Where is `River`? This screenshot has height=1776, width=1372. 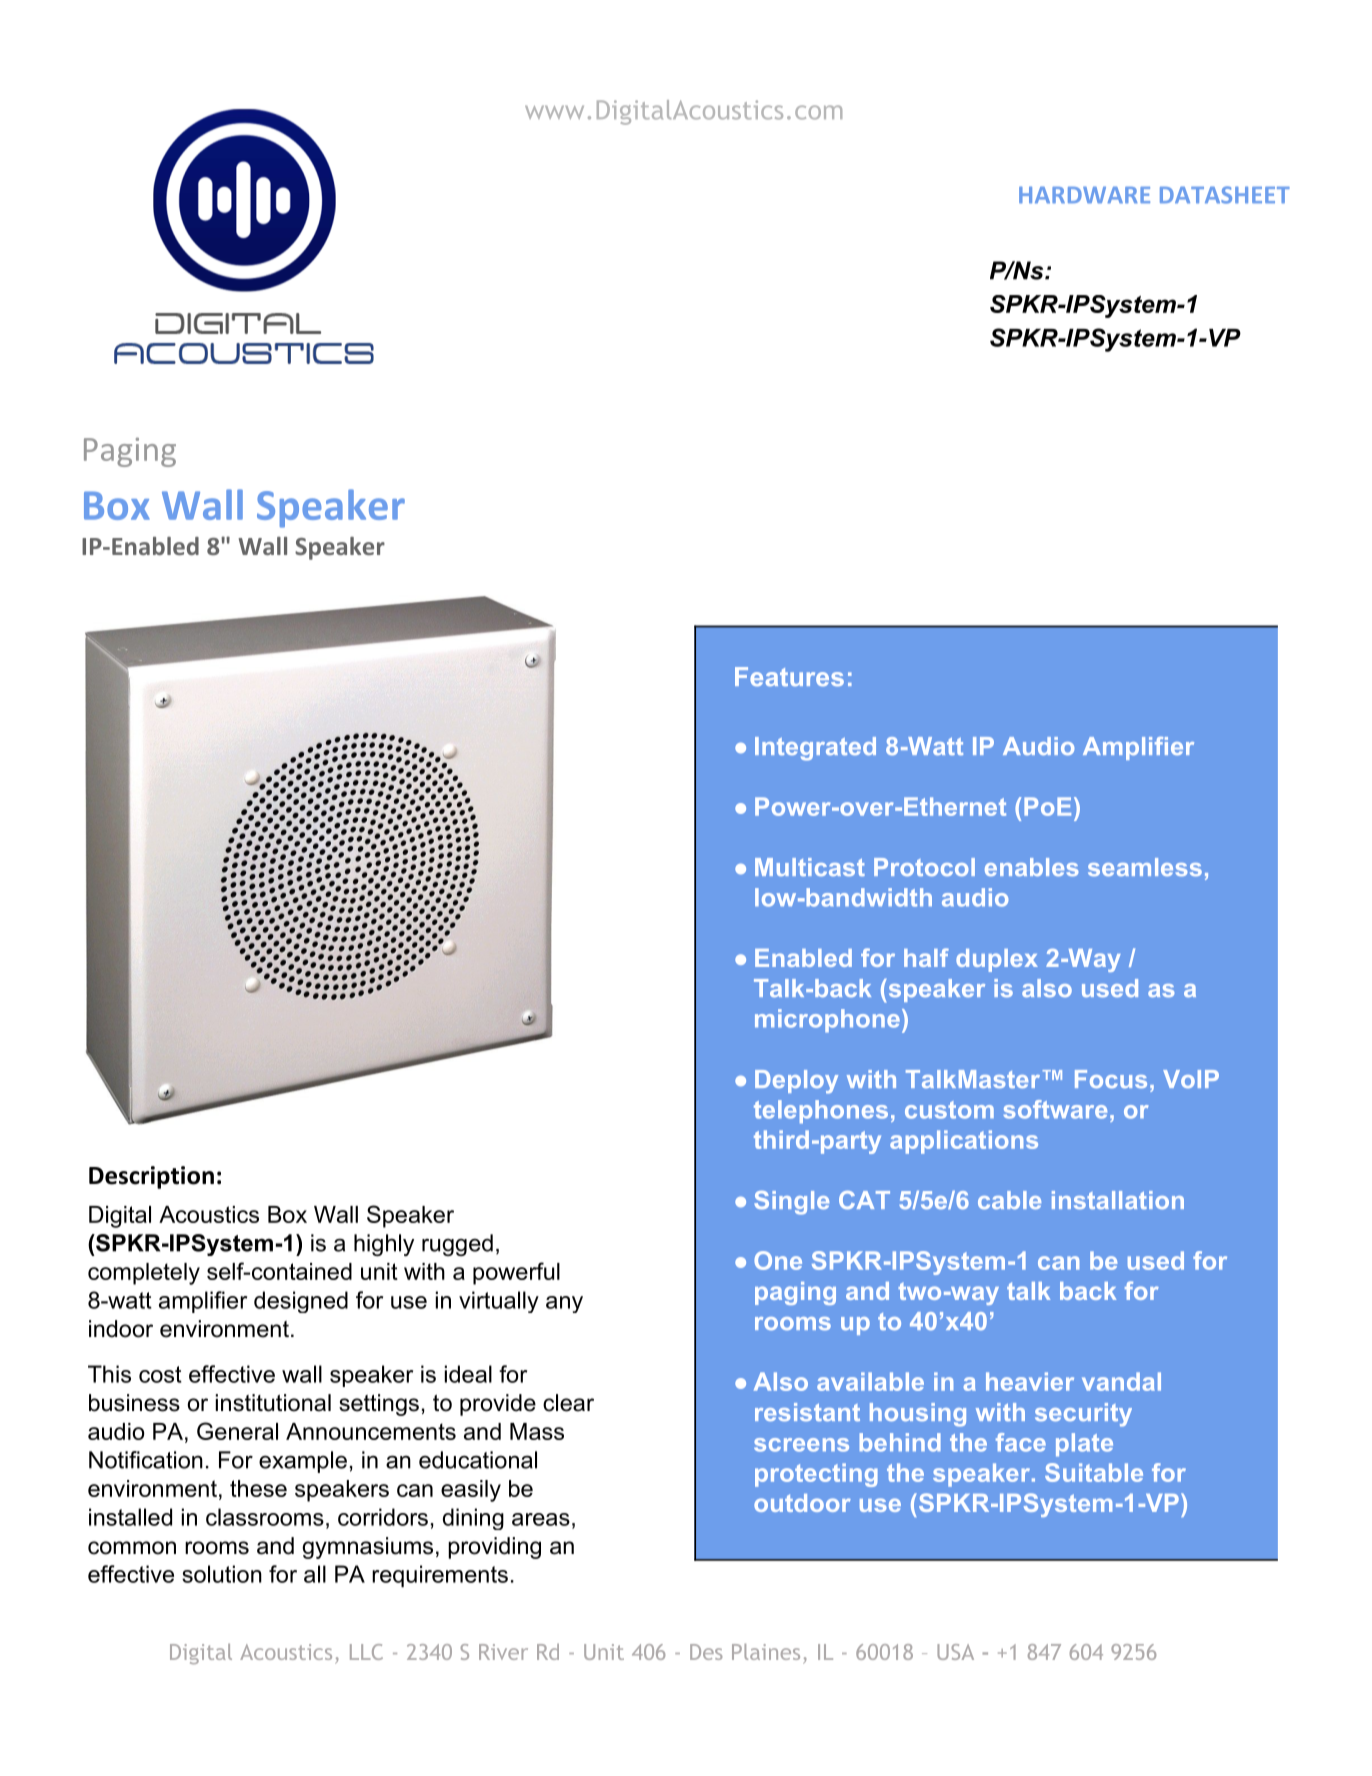 River is located at coordinates (503, 1652).
